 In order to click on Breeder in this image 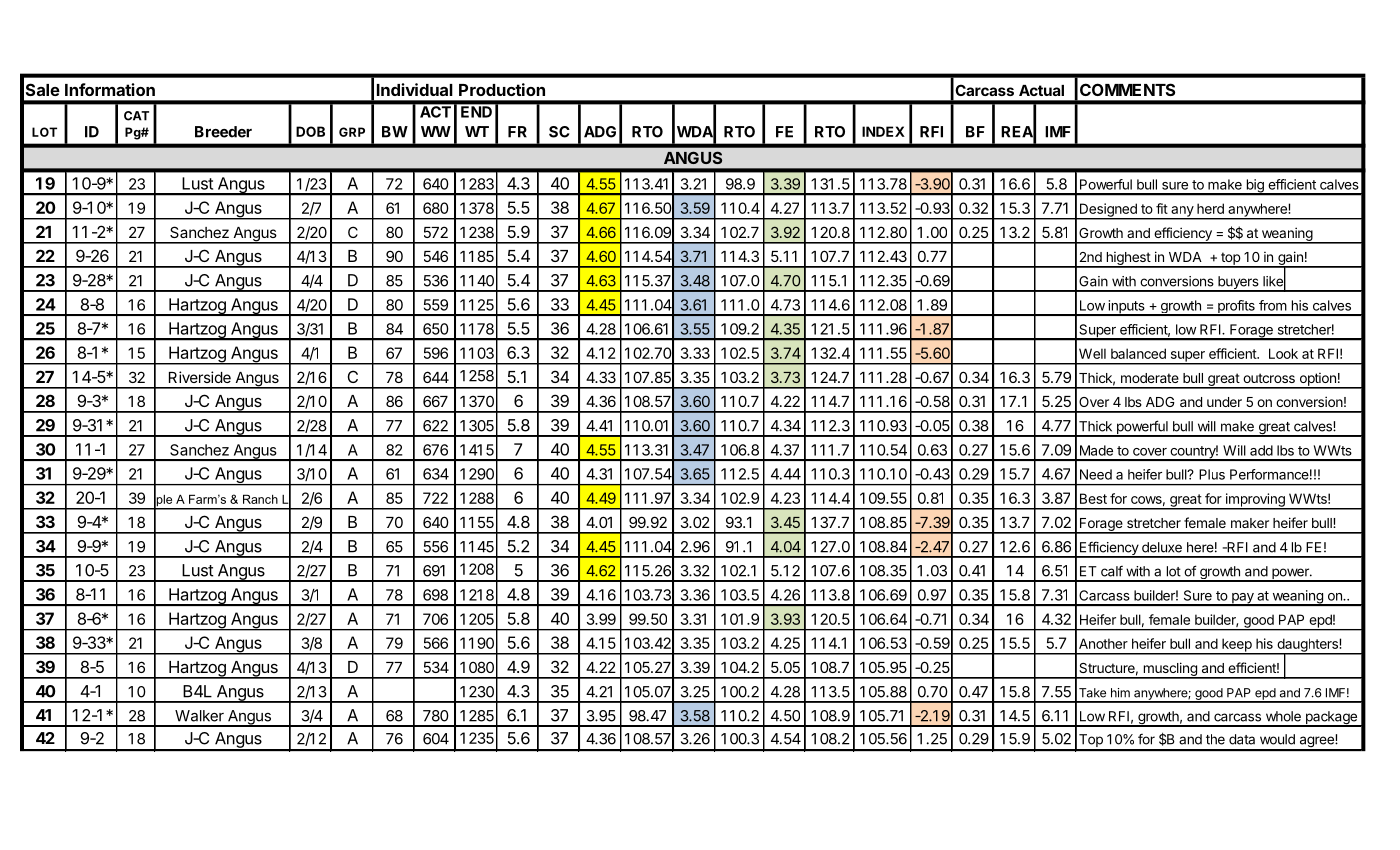, I will do `click(223, 132)`.
